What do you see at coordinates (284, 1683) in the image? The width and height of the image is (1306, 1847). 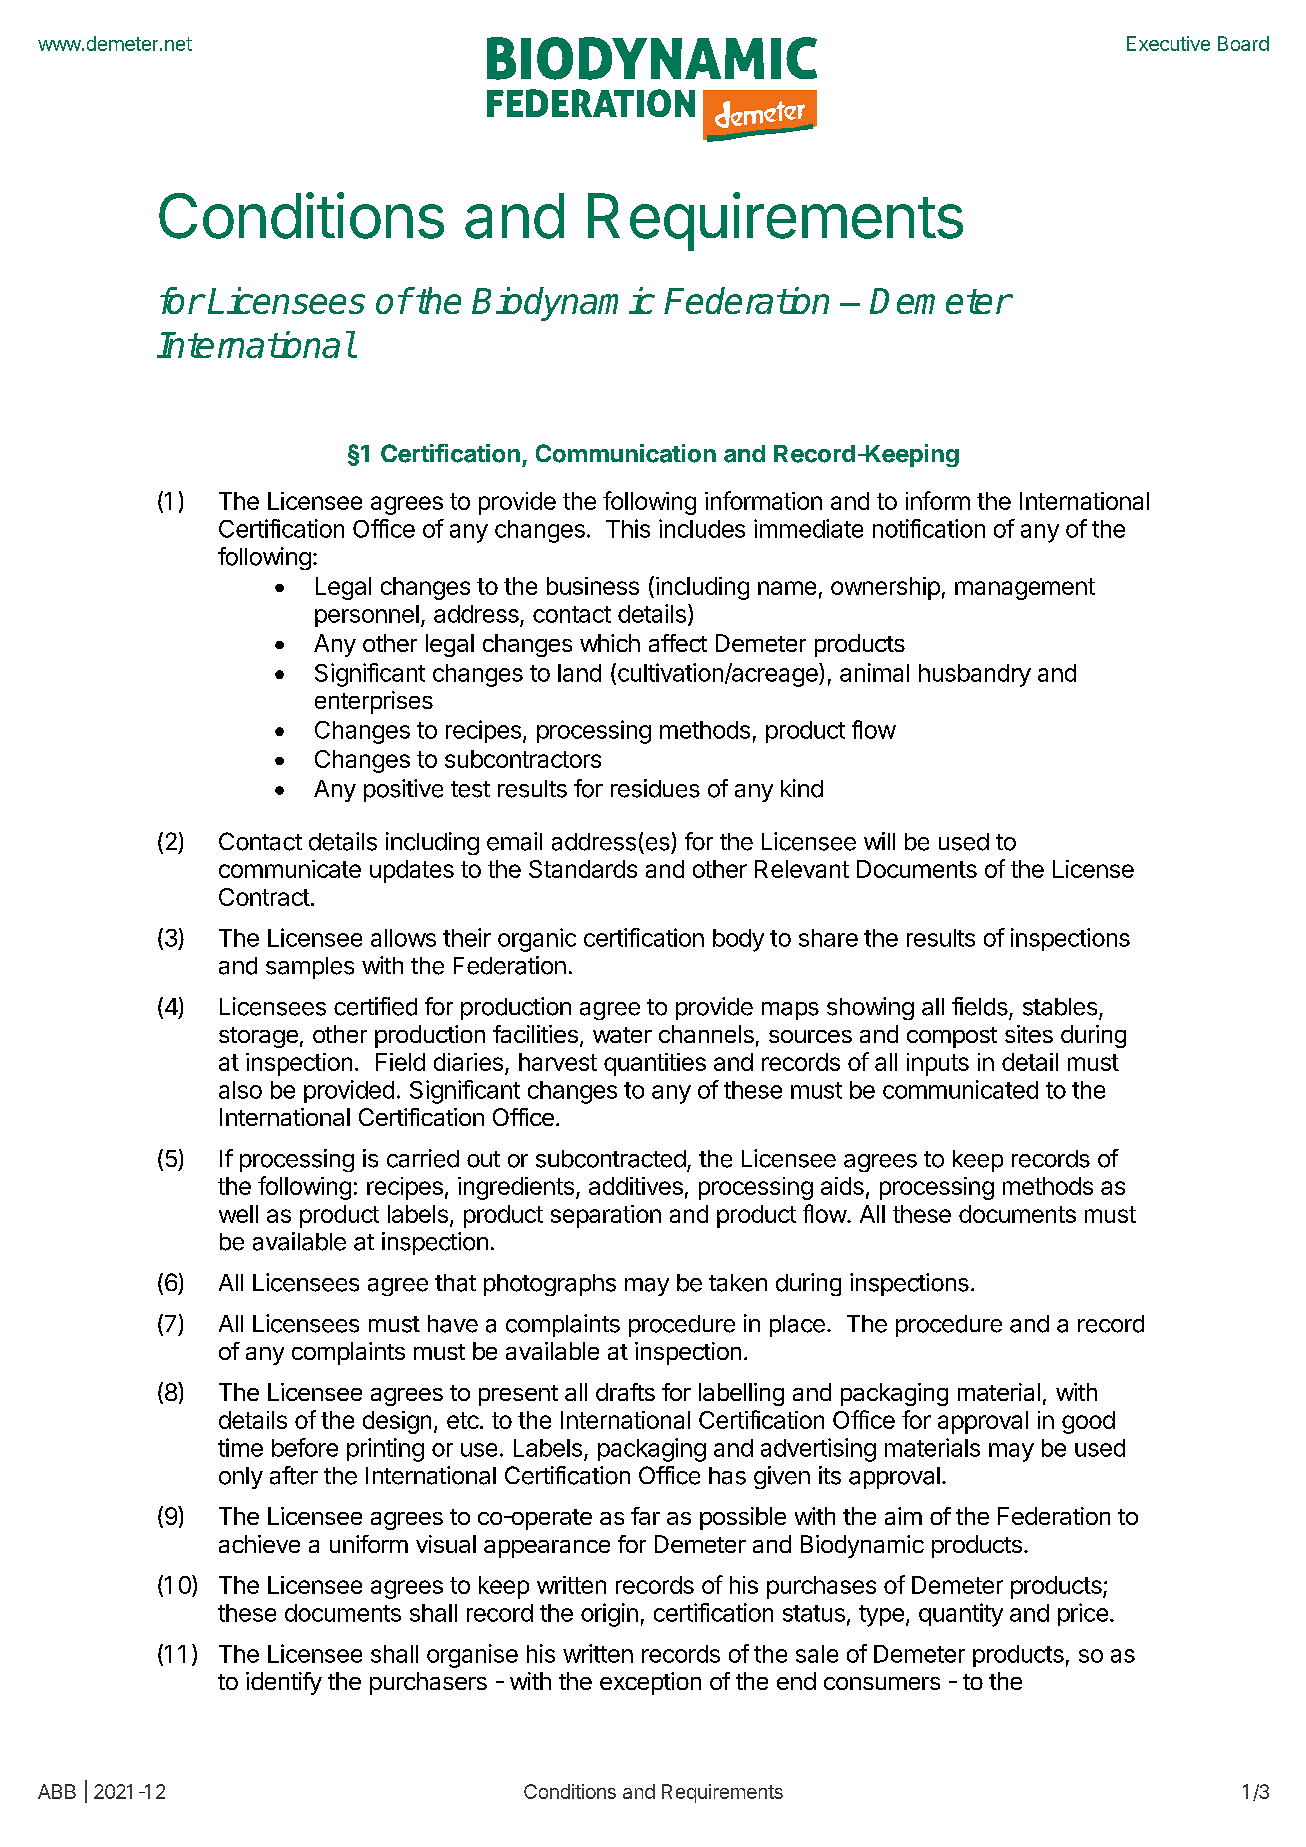 I see `identify` at bounding box center [284, 1683].
